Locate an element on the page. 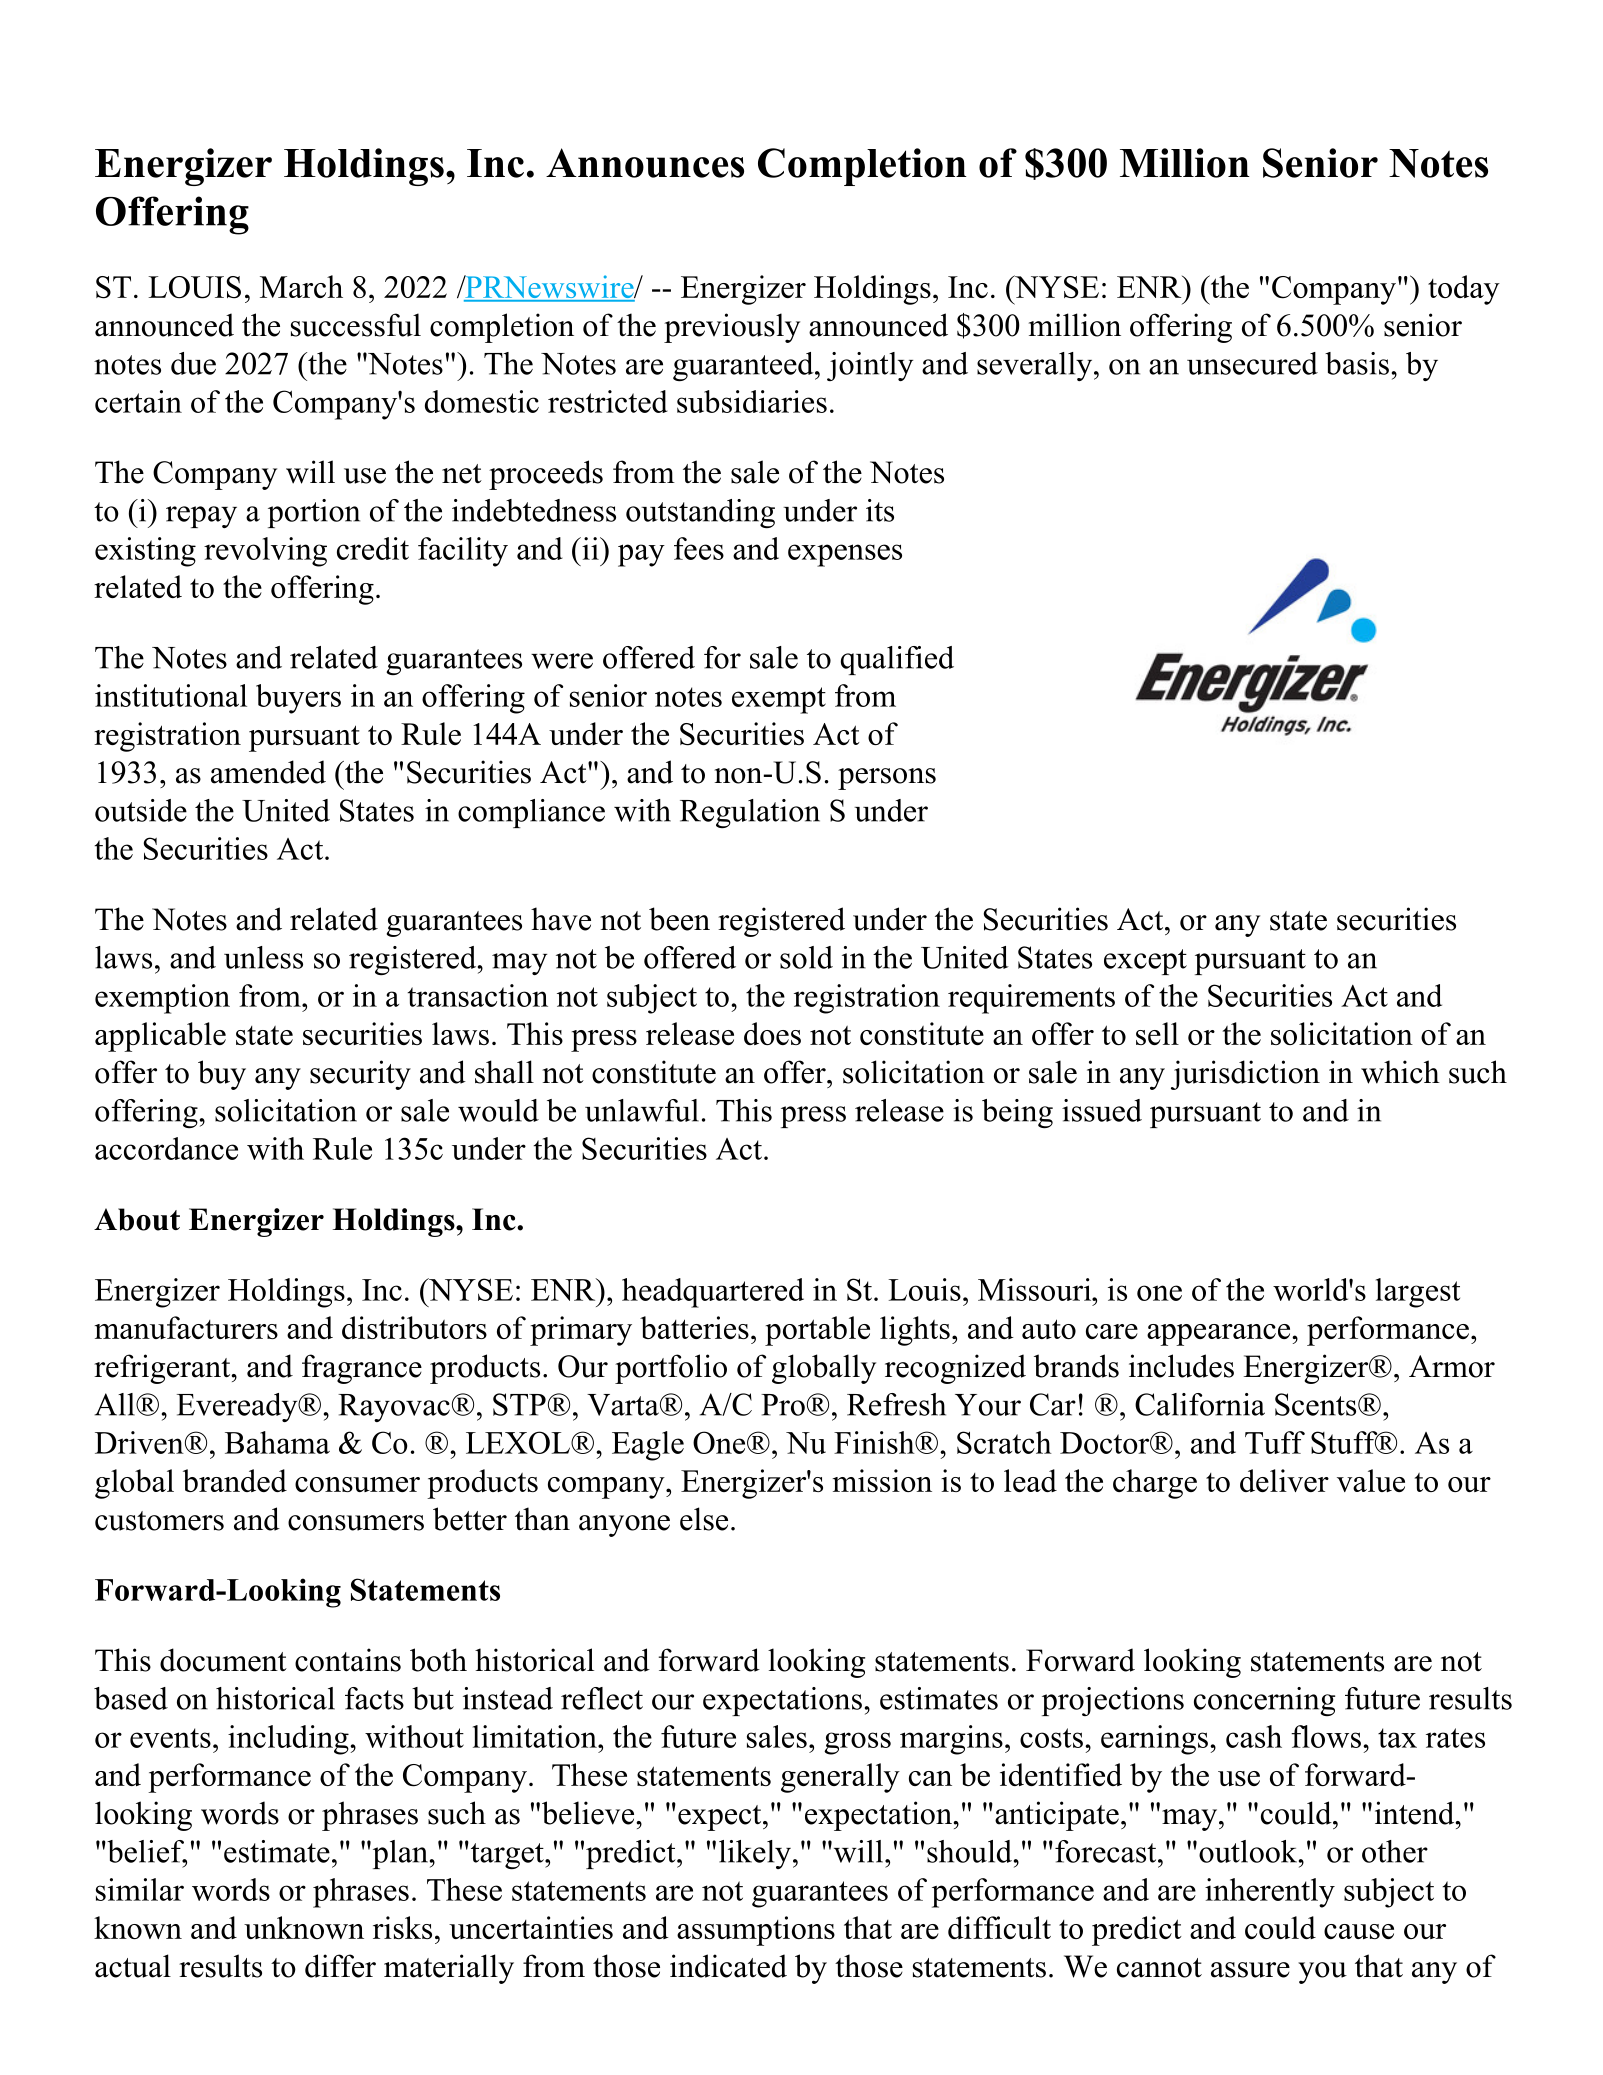  Announces is located at coordinates (645, 163).
